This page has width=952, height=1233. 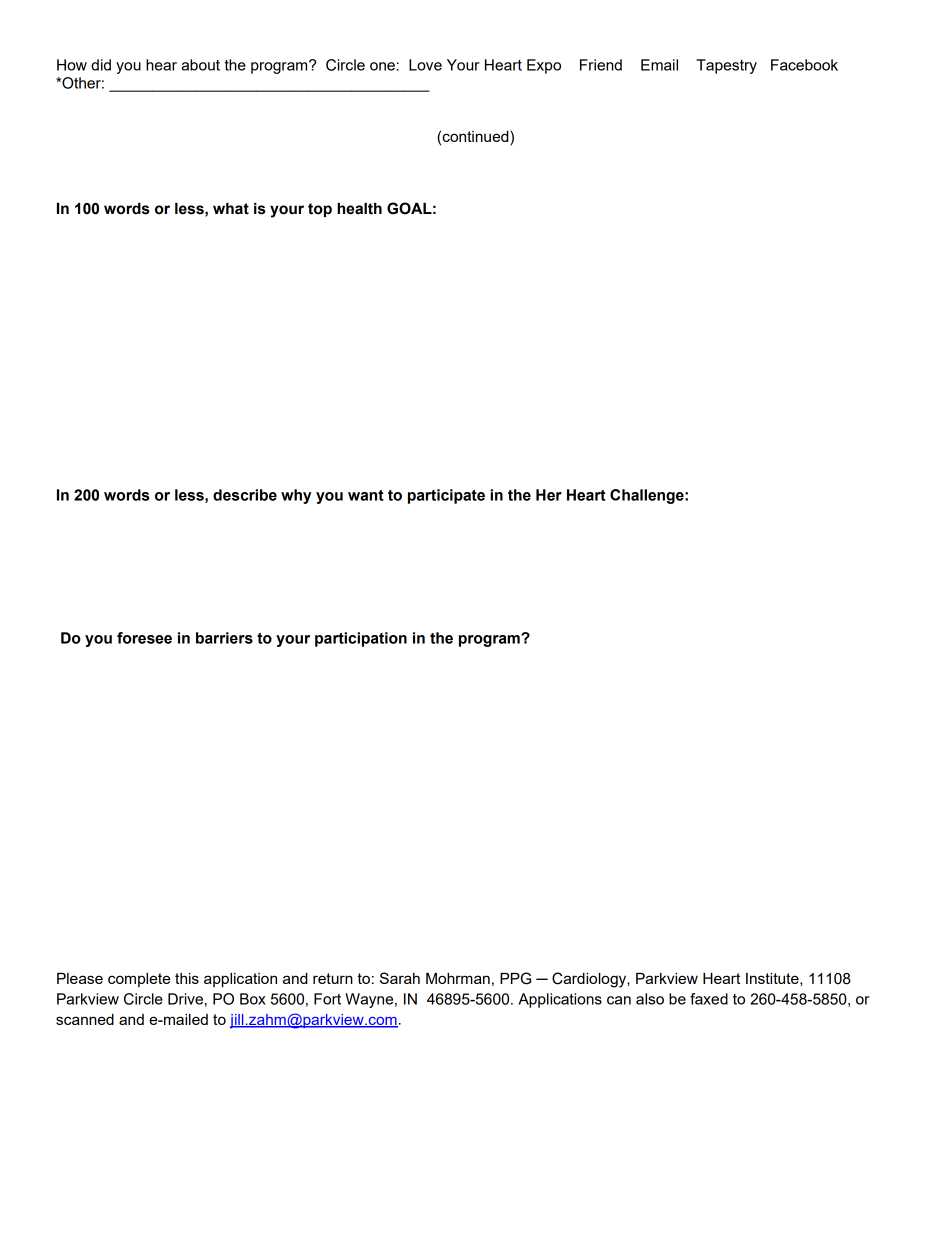 I want to click on describe, so click(x=245, y=495).
